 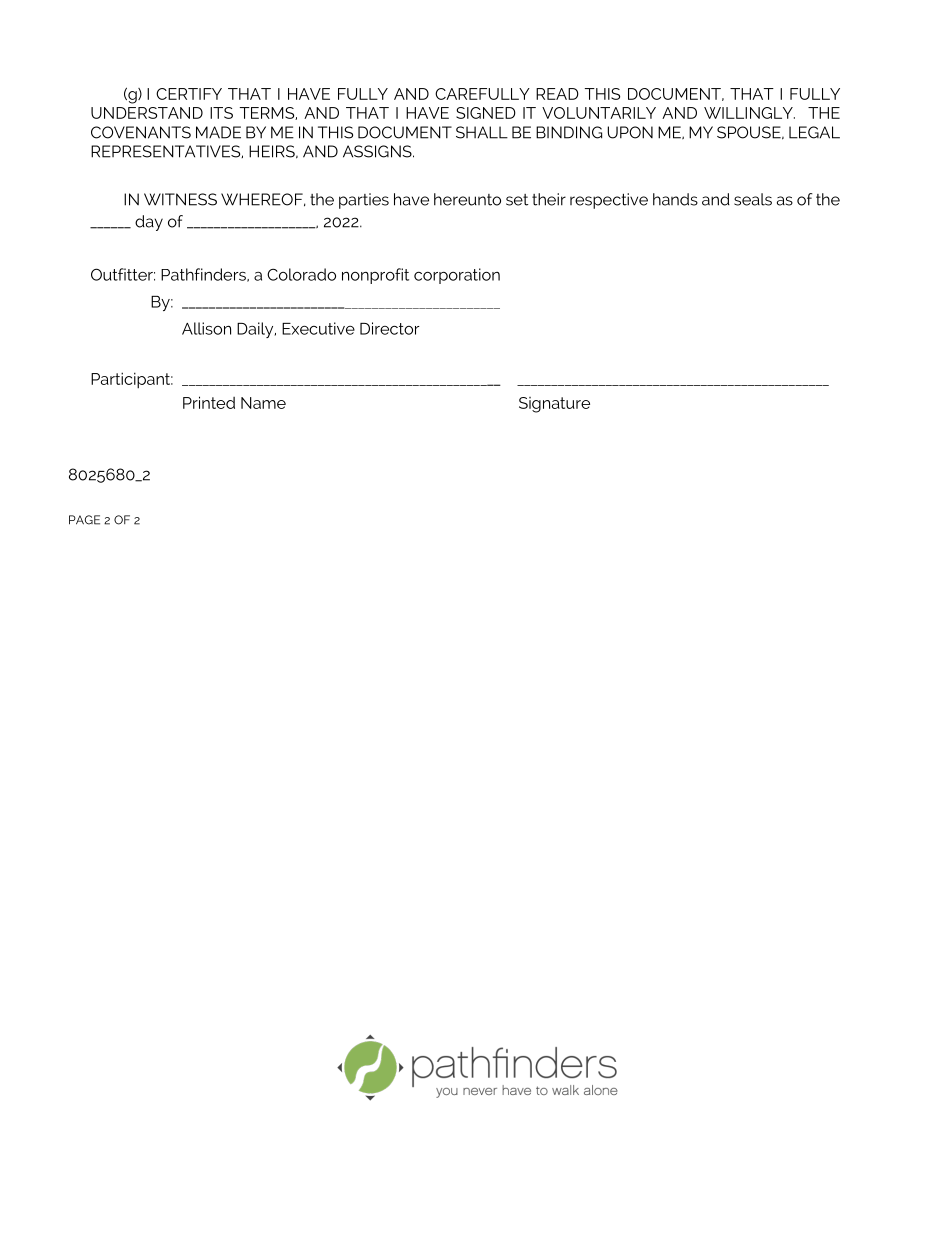 I want to click on SIGNED, so click(x=486, y=113).
